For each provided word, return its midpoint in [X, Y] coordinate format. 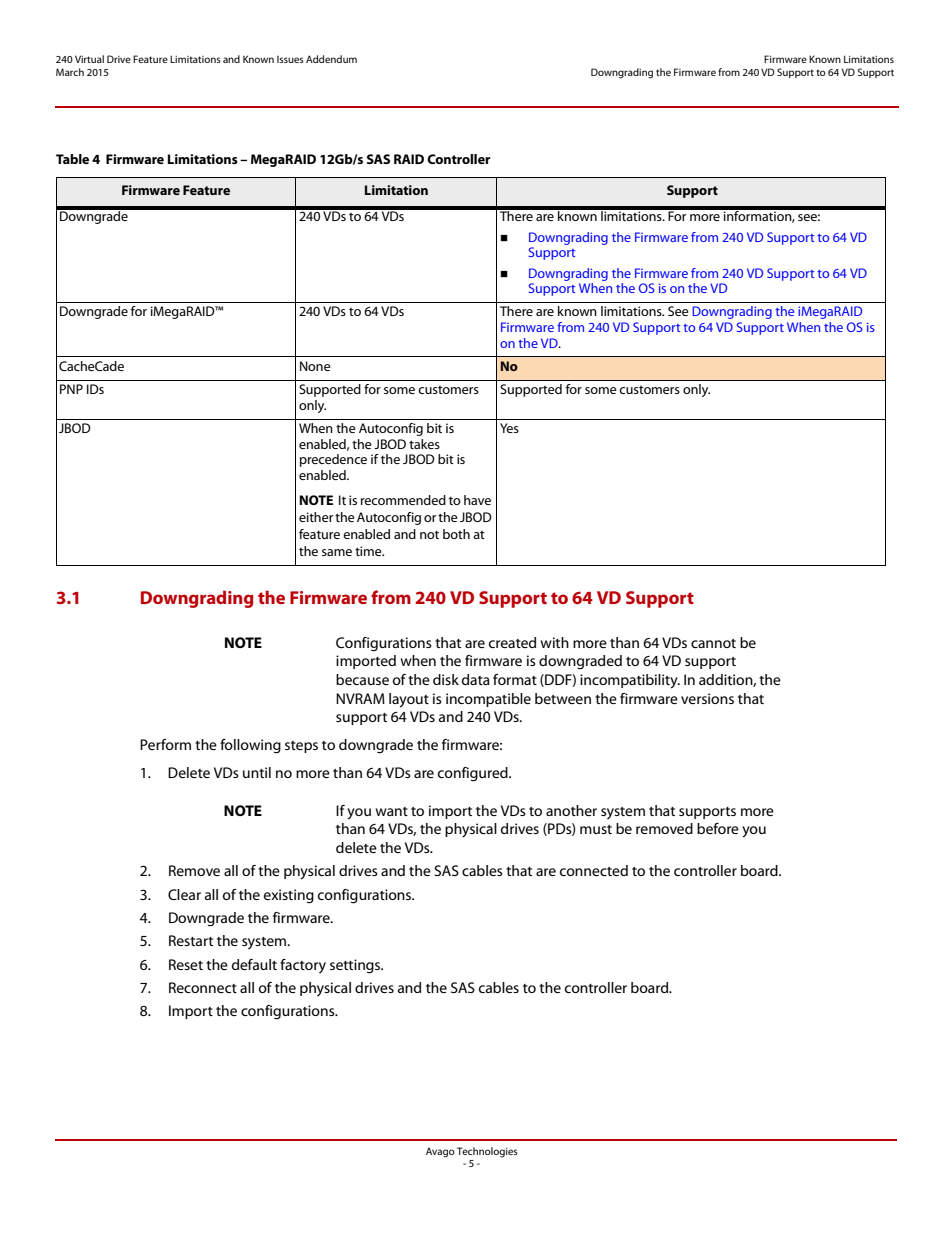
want [391, 811]
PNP [71, 389]
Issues [290, 59]
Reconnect [203, 987]
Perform [165, 744]
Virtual [89, 59]
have [477, 500]
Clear [184, 894]
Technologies [487, 1152]
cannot [713, 643]
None [315, 366]
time [369, 551]
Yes [509, 428]
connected [594, 870]
